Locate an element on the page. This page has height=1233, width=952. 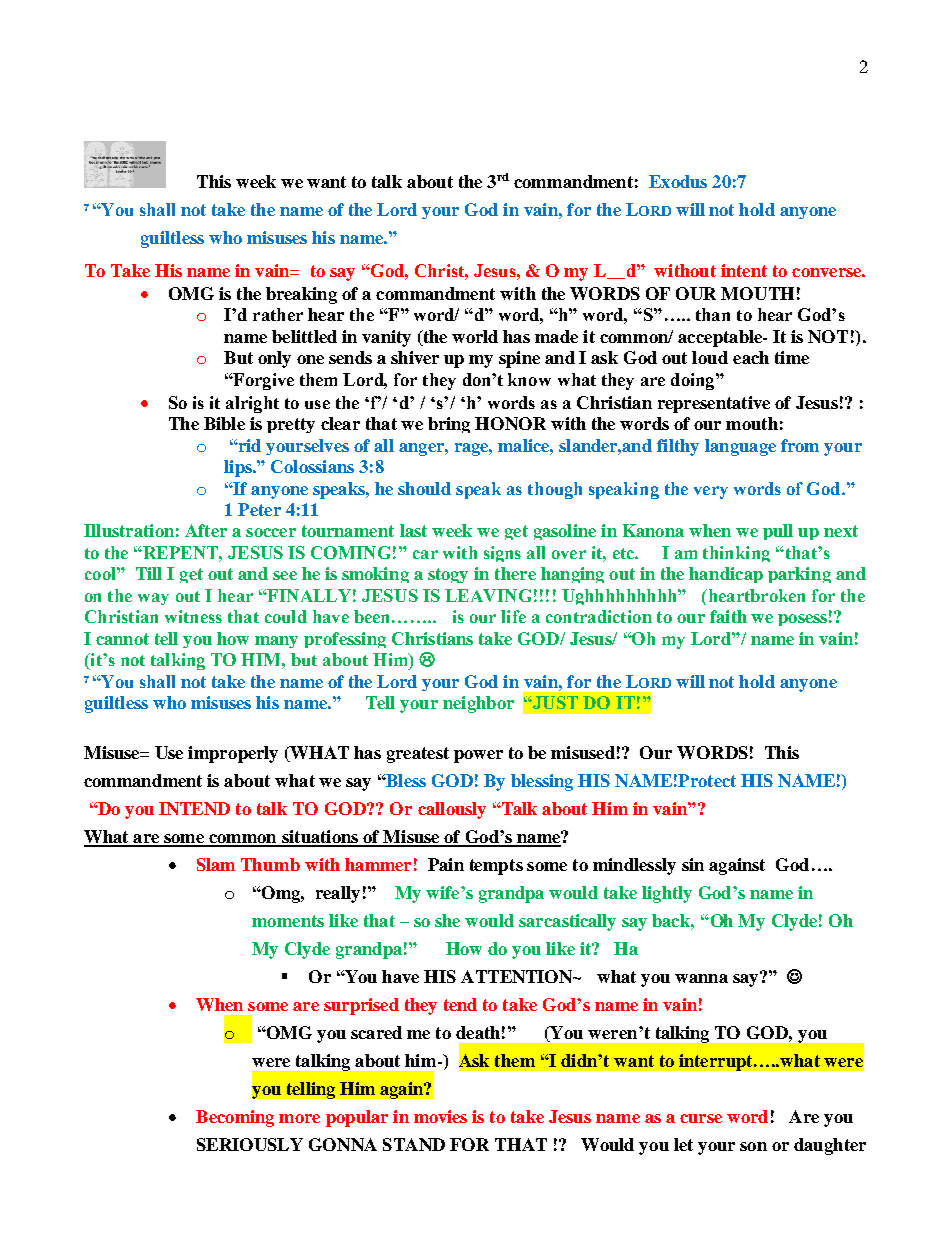
Exodus is located at coordinates (678, 181).
